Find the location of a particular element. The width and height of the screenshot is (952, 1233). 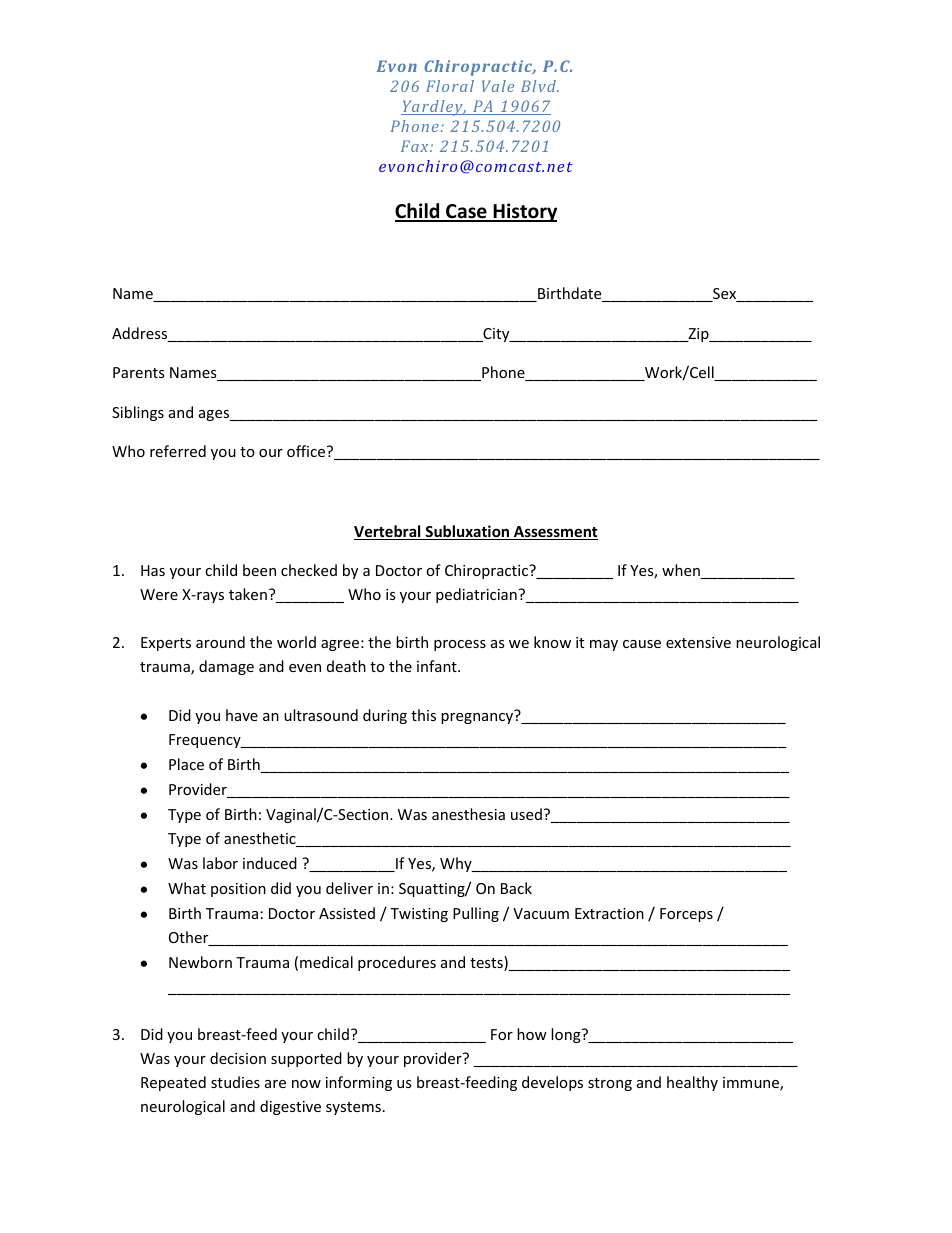

Assessment is located at coordinates (555, 533).
